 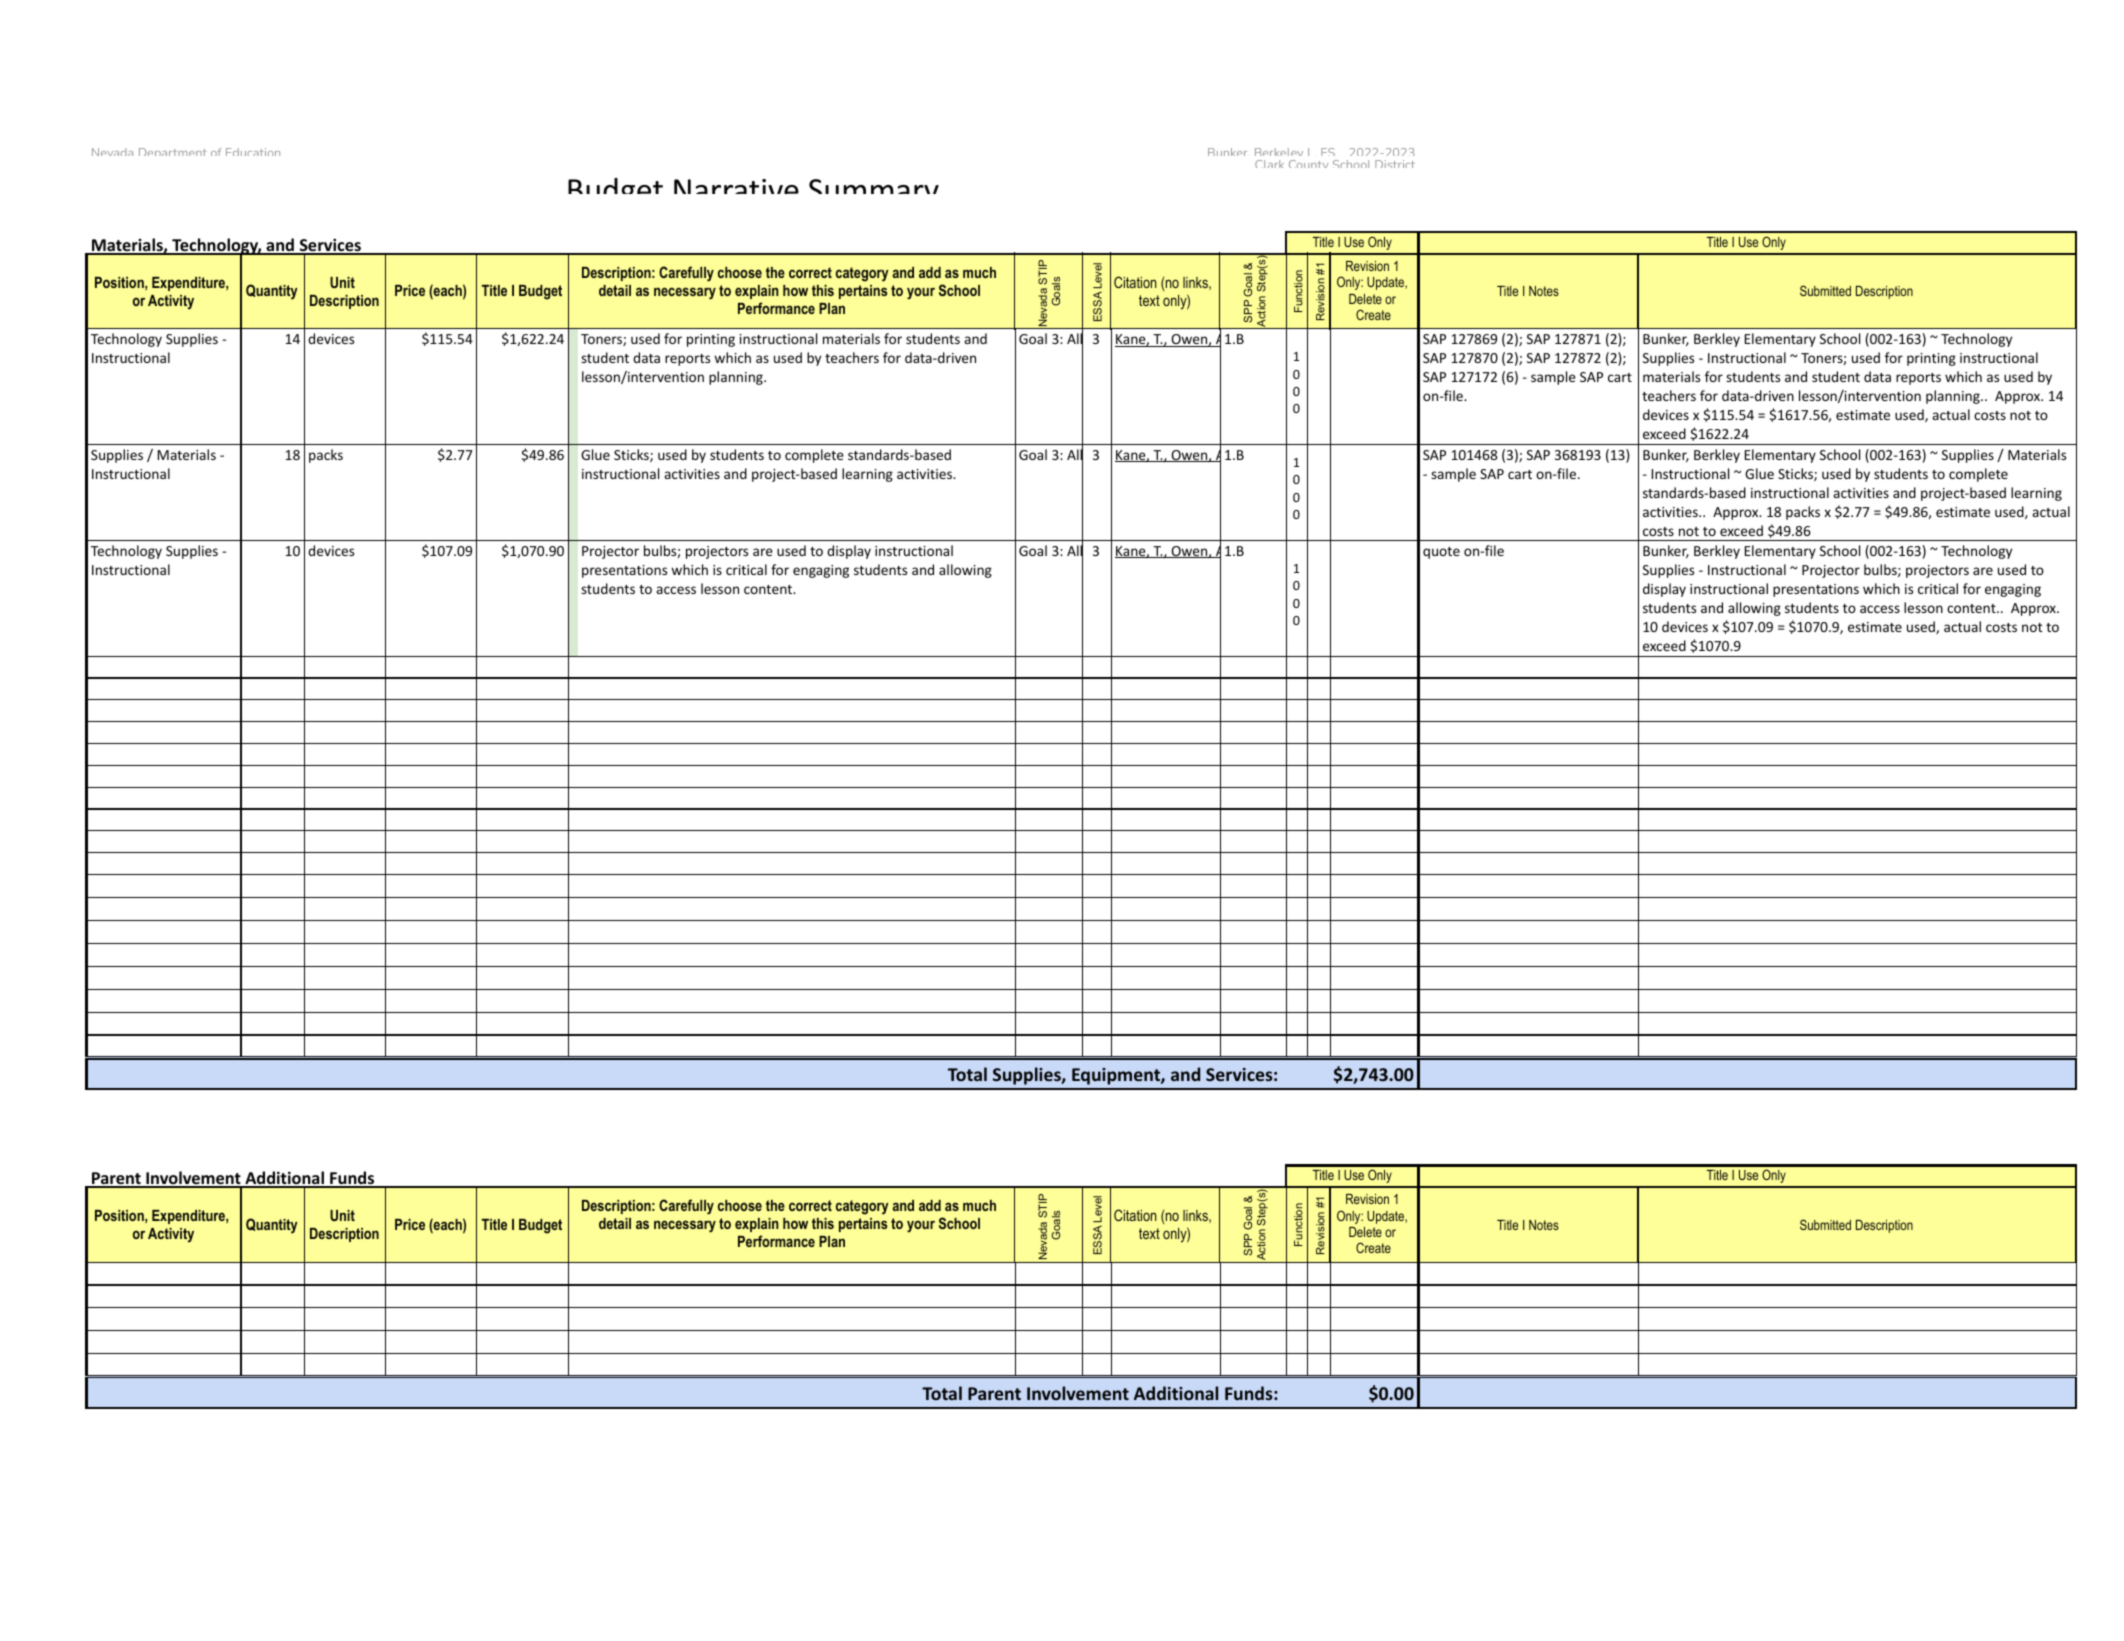 What do you see at coordinates (1395, 164) in the image?
I see `District` at bounding box center [1395, 164].
